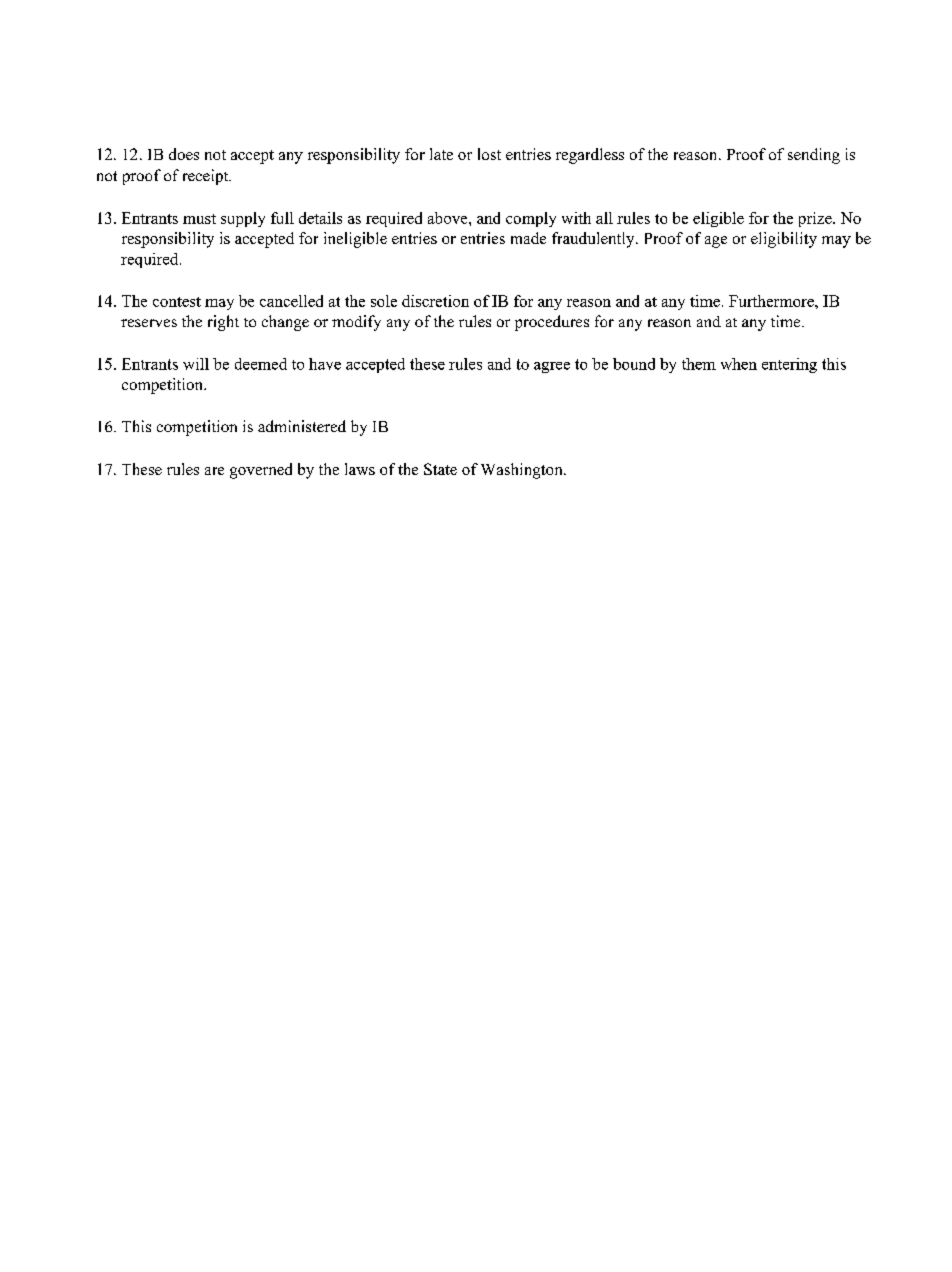 This screenshot has width=952, height=1272. I want to click on sending, so click(814, 156).
